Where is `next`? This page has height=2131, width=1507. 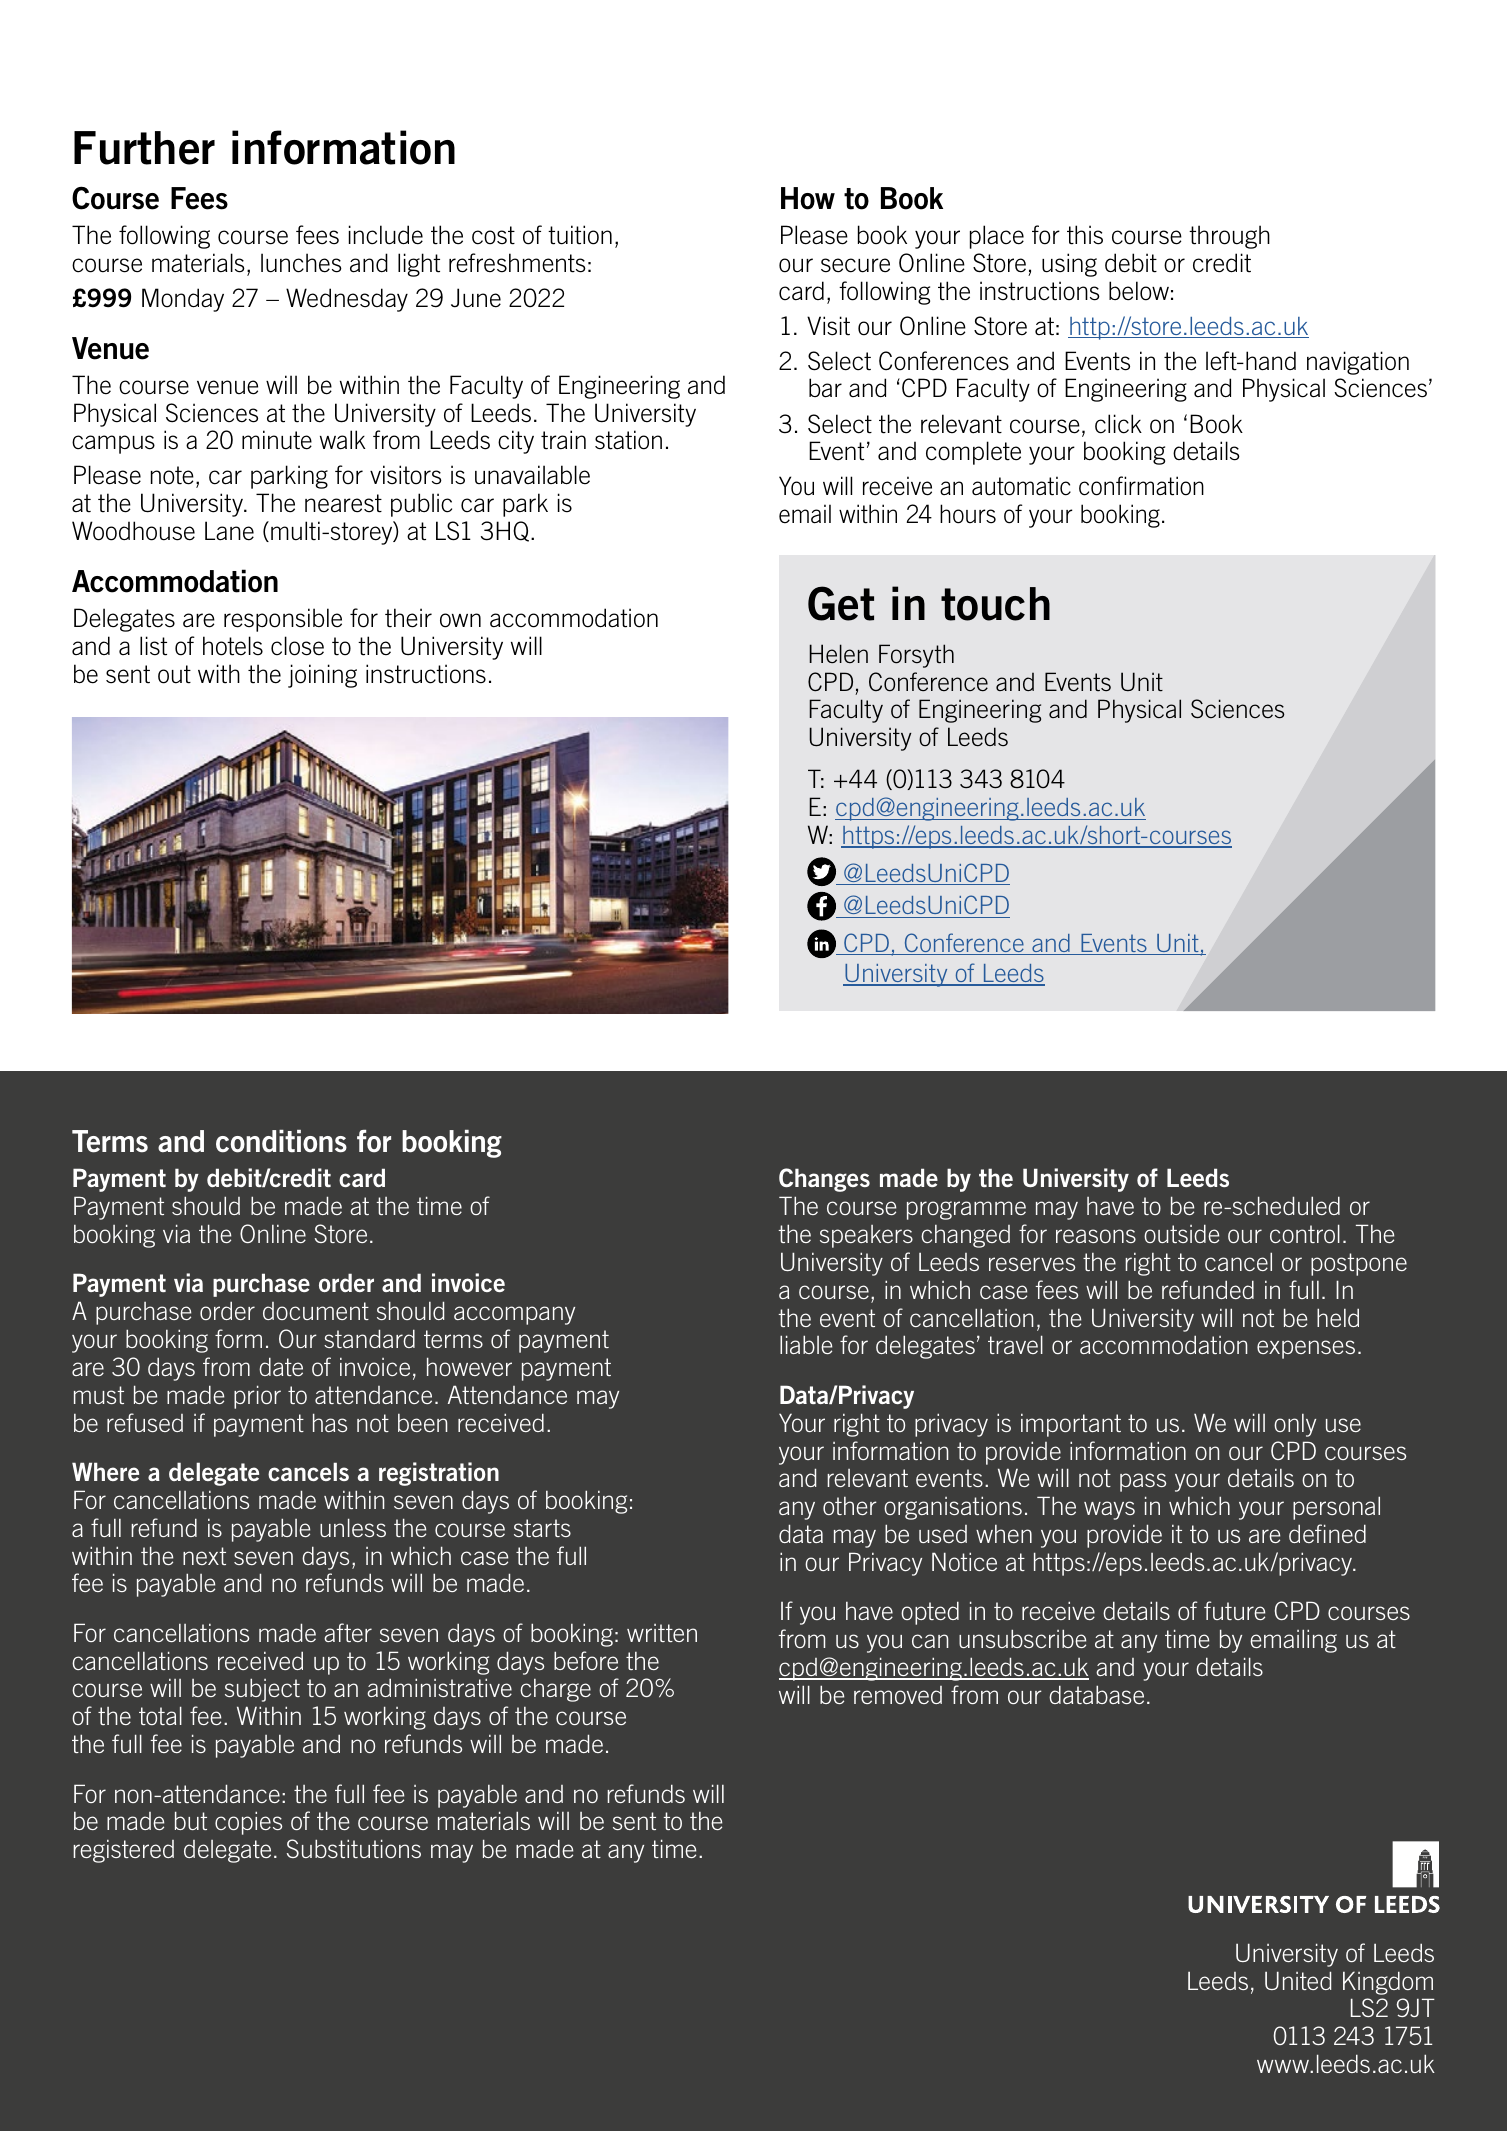
next is located at coordinates (204, 1556).
